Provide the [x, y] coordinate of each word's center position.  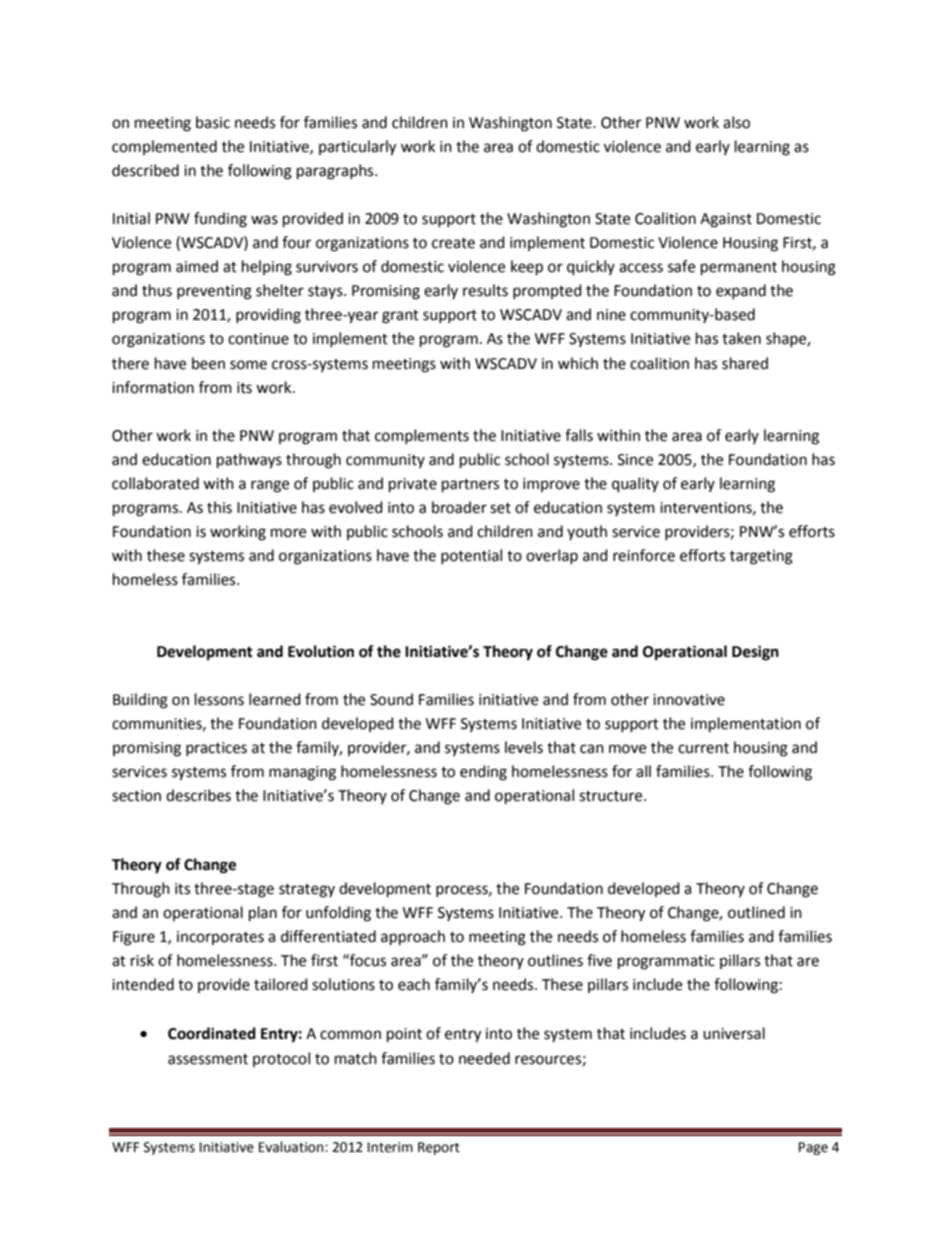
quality [635, 485]
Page [813, 1148]
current [703, 748]
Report [439, 1148]
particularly [357, 148]
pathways [249, 461]
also [736, 122]
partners [470, 486]
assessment [208, 1059]
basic [213, 122]
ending [483, 773]
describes [198, 795]
